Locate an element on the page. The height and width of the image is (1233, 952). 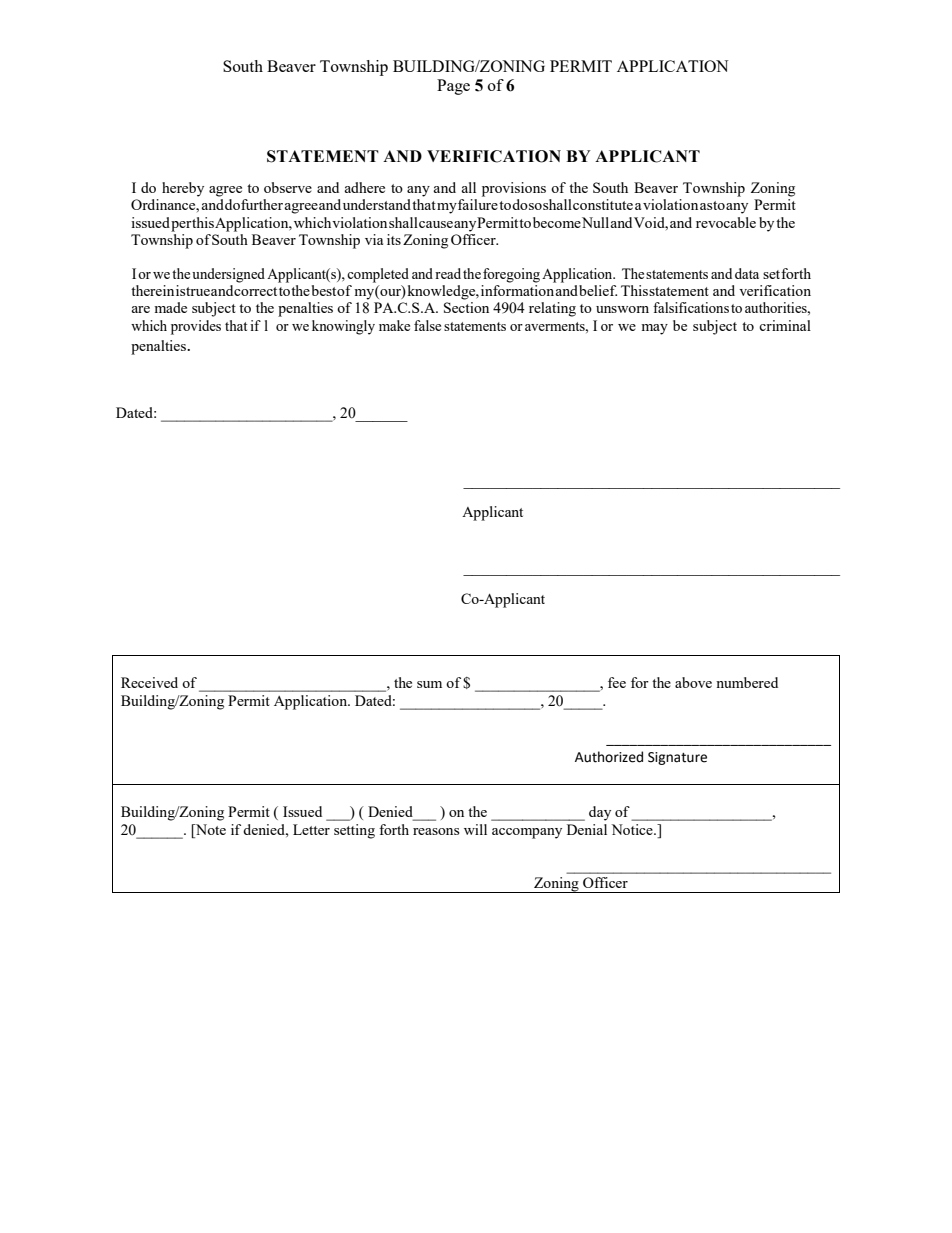
Received is located at coordinates (149, 682).
